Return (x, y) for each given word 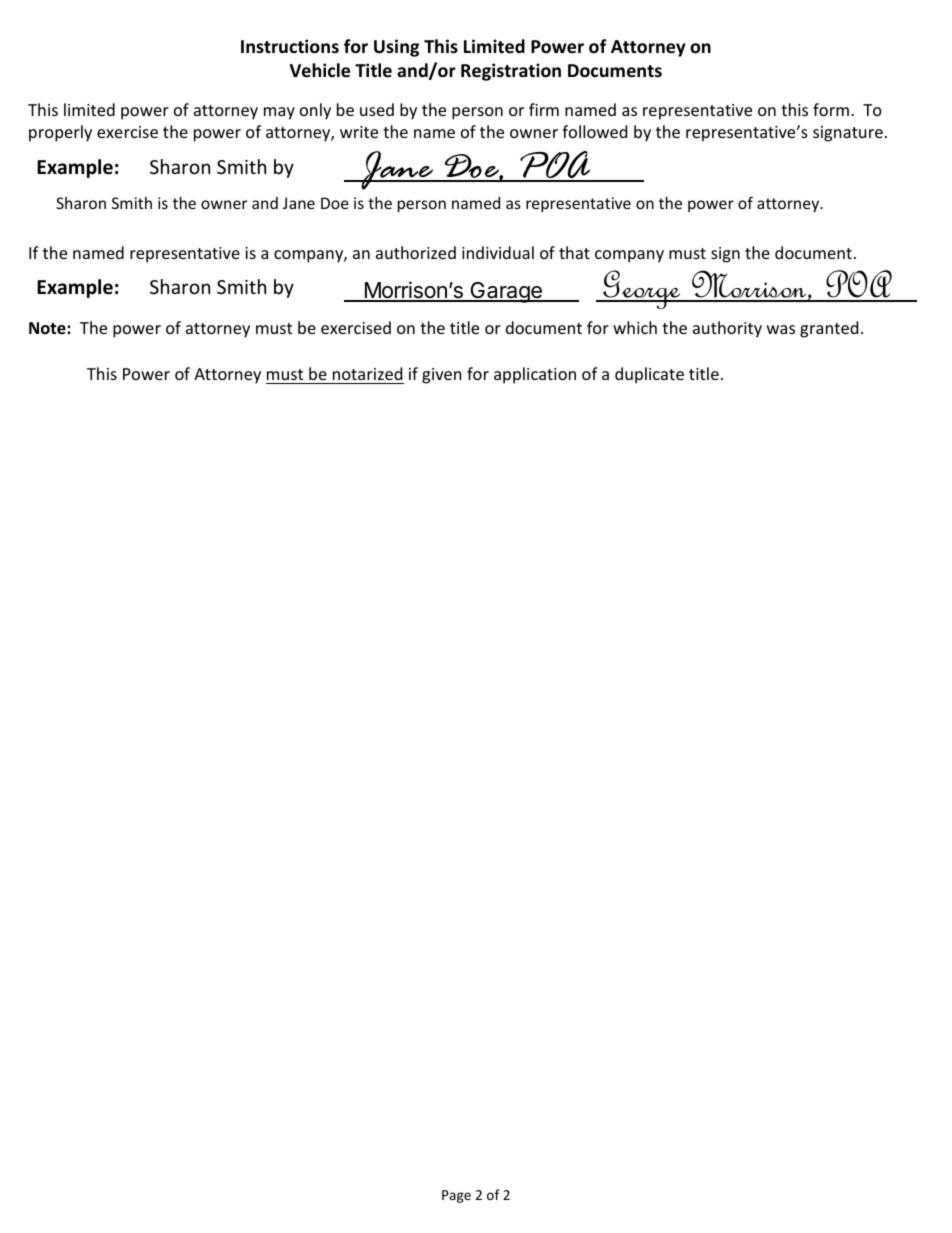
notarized (367, 373)
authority (727, 329)
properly (60, 133)
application (535, 375)
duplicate (649, 375)
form (831, 109)
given (442, 376)
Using (396, 48)
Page (456, 1196)
